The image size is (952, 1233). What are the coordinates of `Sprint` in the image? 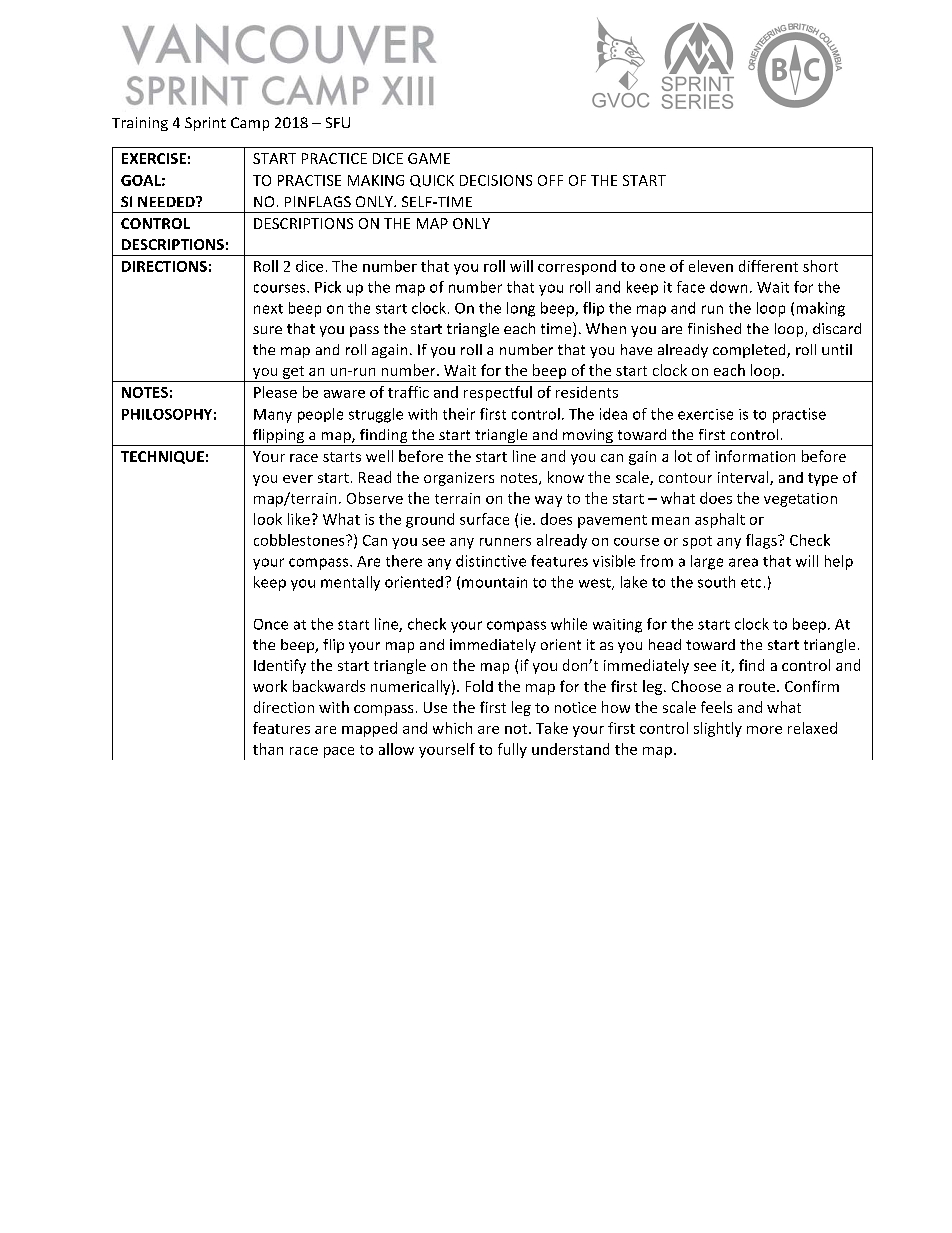 It's located at (205, 124).
